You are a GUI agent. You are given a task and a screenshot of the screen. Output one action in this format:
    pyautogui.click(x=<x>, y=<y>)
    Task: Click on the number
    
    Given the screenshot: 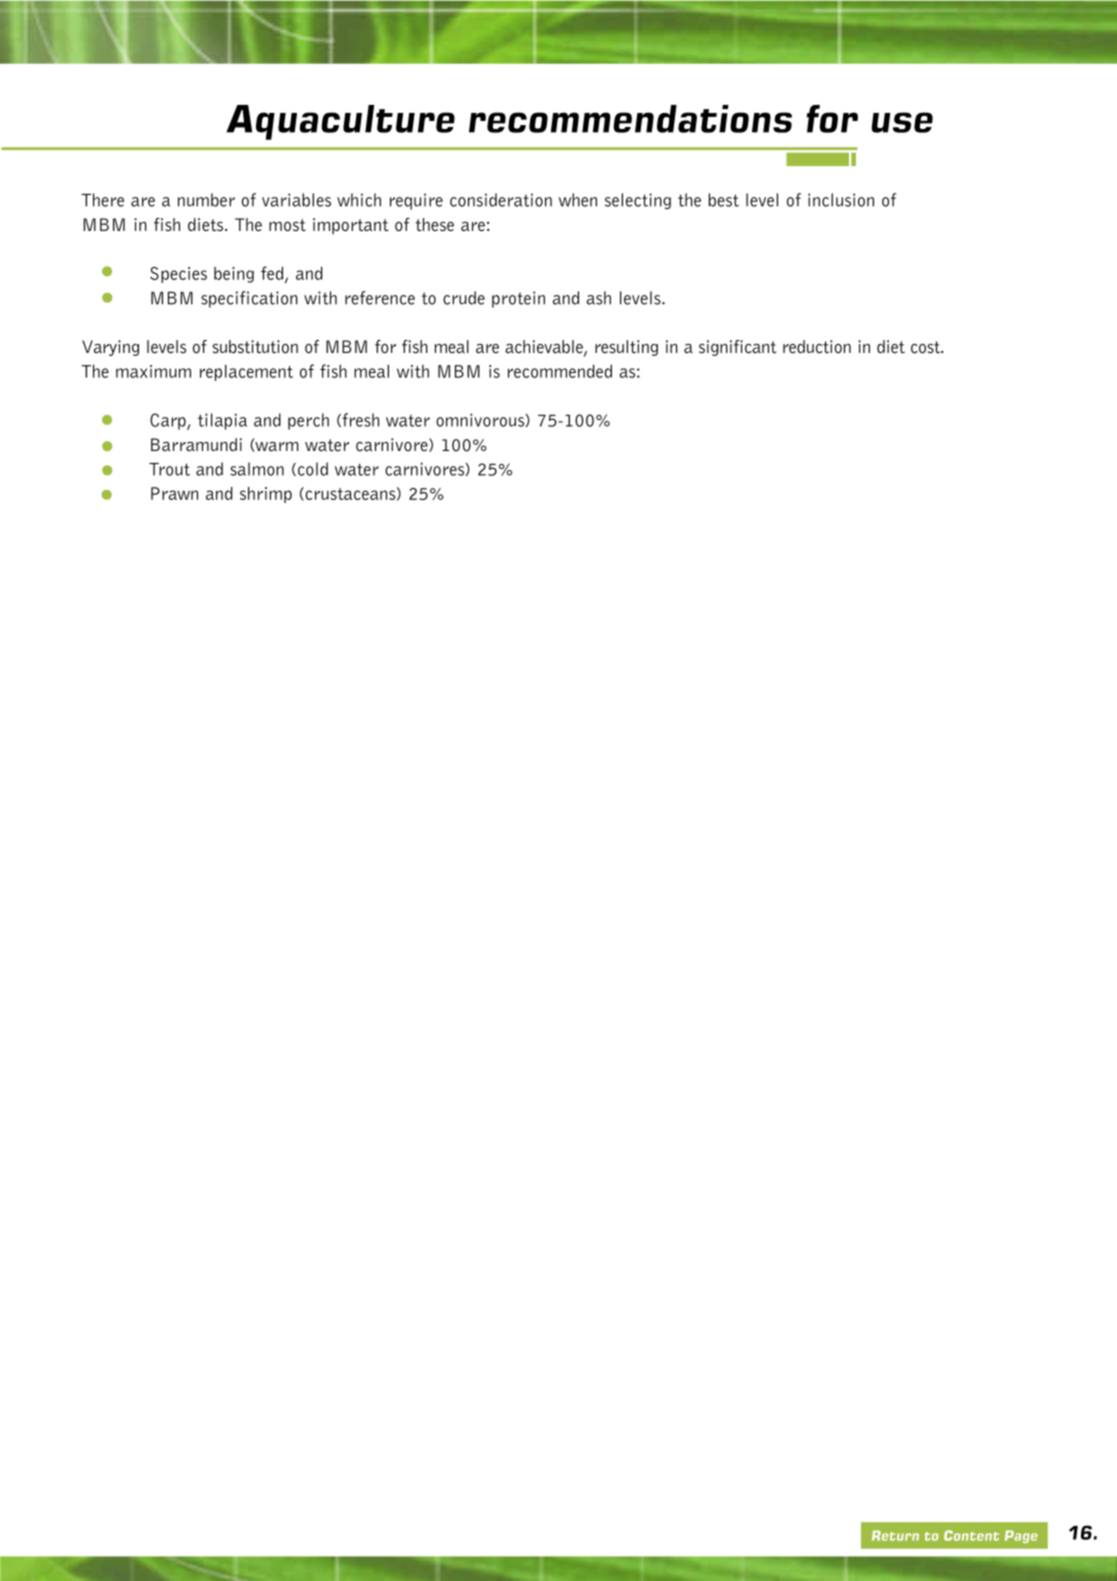 What is the action you would take?
    pyautogui.click(x=206, y=200)
